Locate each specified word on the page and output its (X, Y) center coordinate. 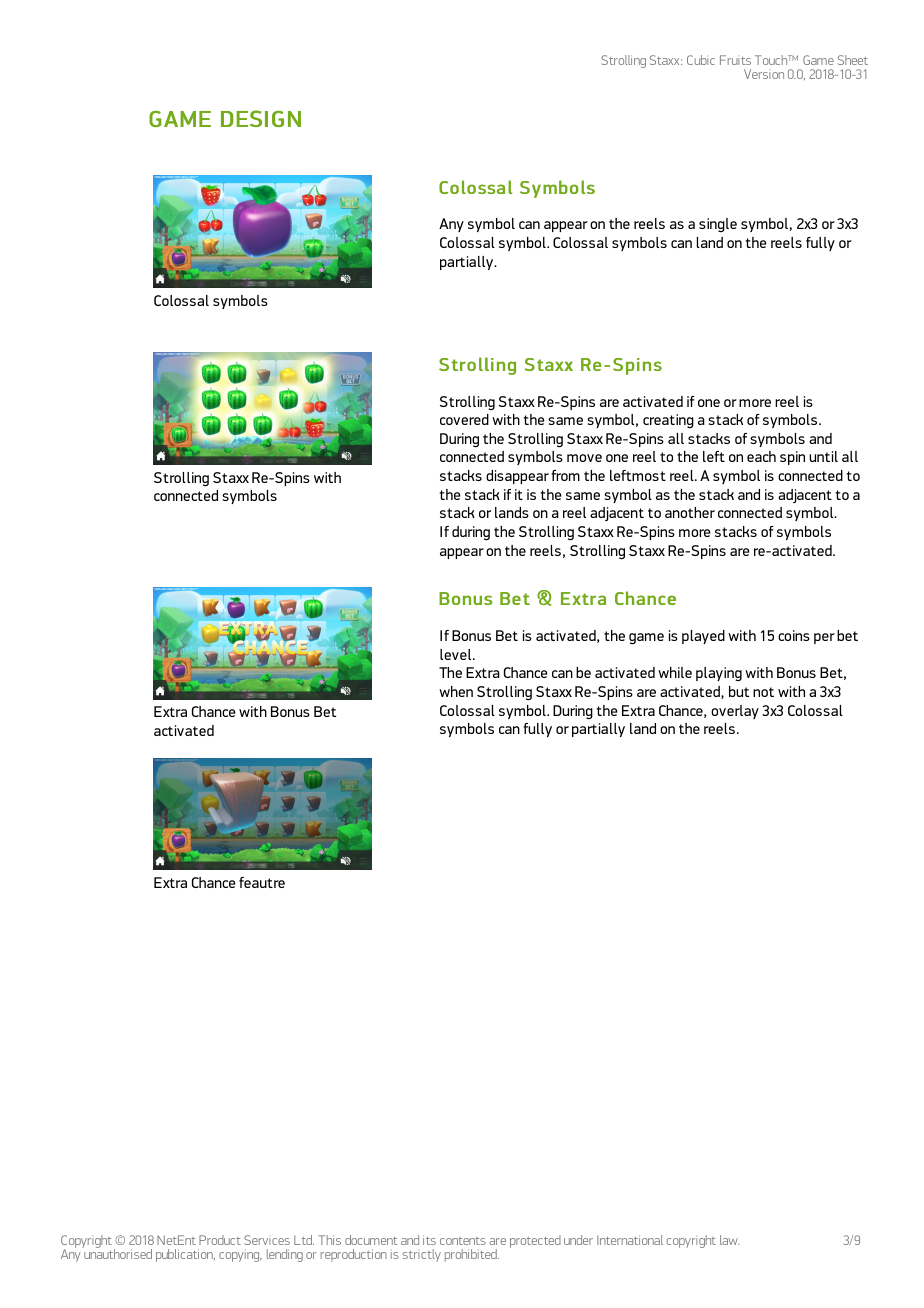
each (761, 456)
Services (267, 1240)
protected (535, 1241)
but (739, 691)
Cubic (701, 60)
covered (464, 419)
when (456, 691)
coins (794, 635)
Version (764, 74)
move (584, 458)
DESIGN (261, 118)
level (457, 654)
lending (285, 1255)
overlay (735, 712)
